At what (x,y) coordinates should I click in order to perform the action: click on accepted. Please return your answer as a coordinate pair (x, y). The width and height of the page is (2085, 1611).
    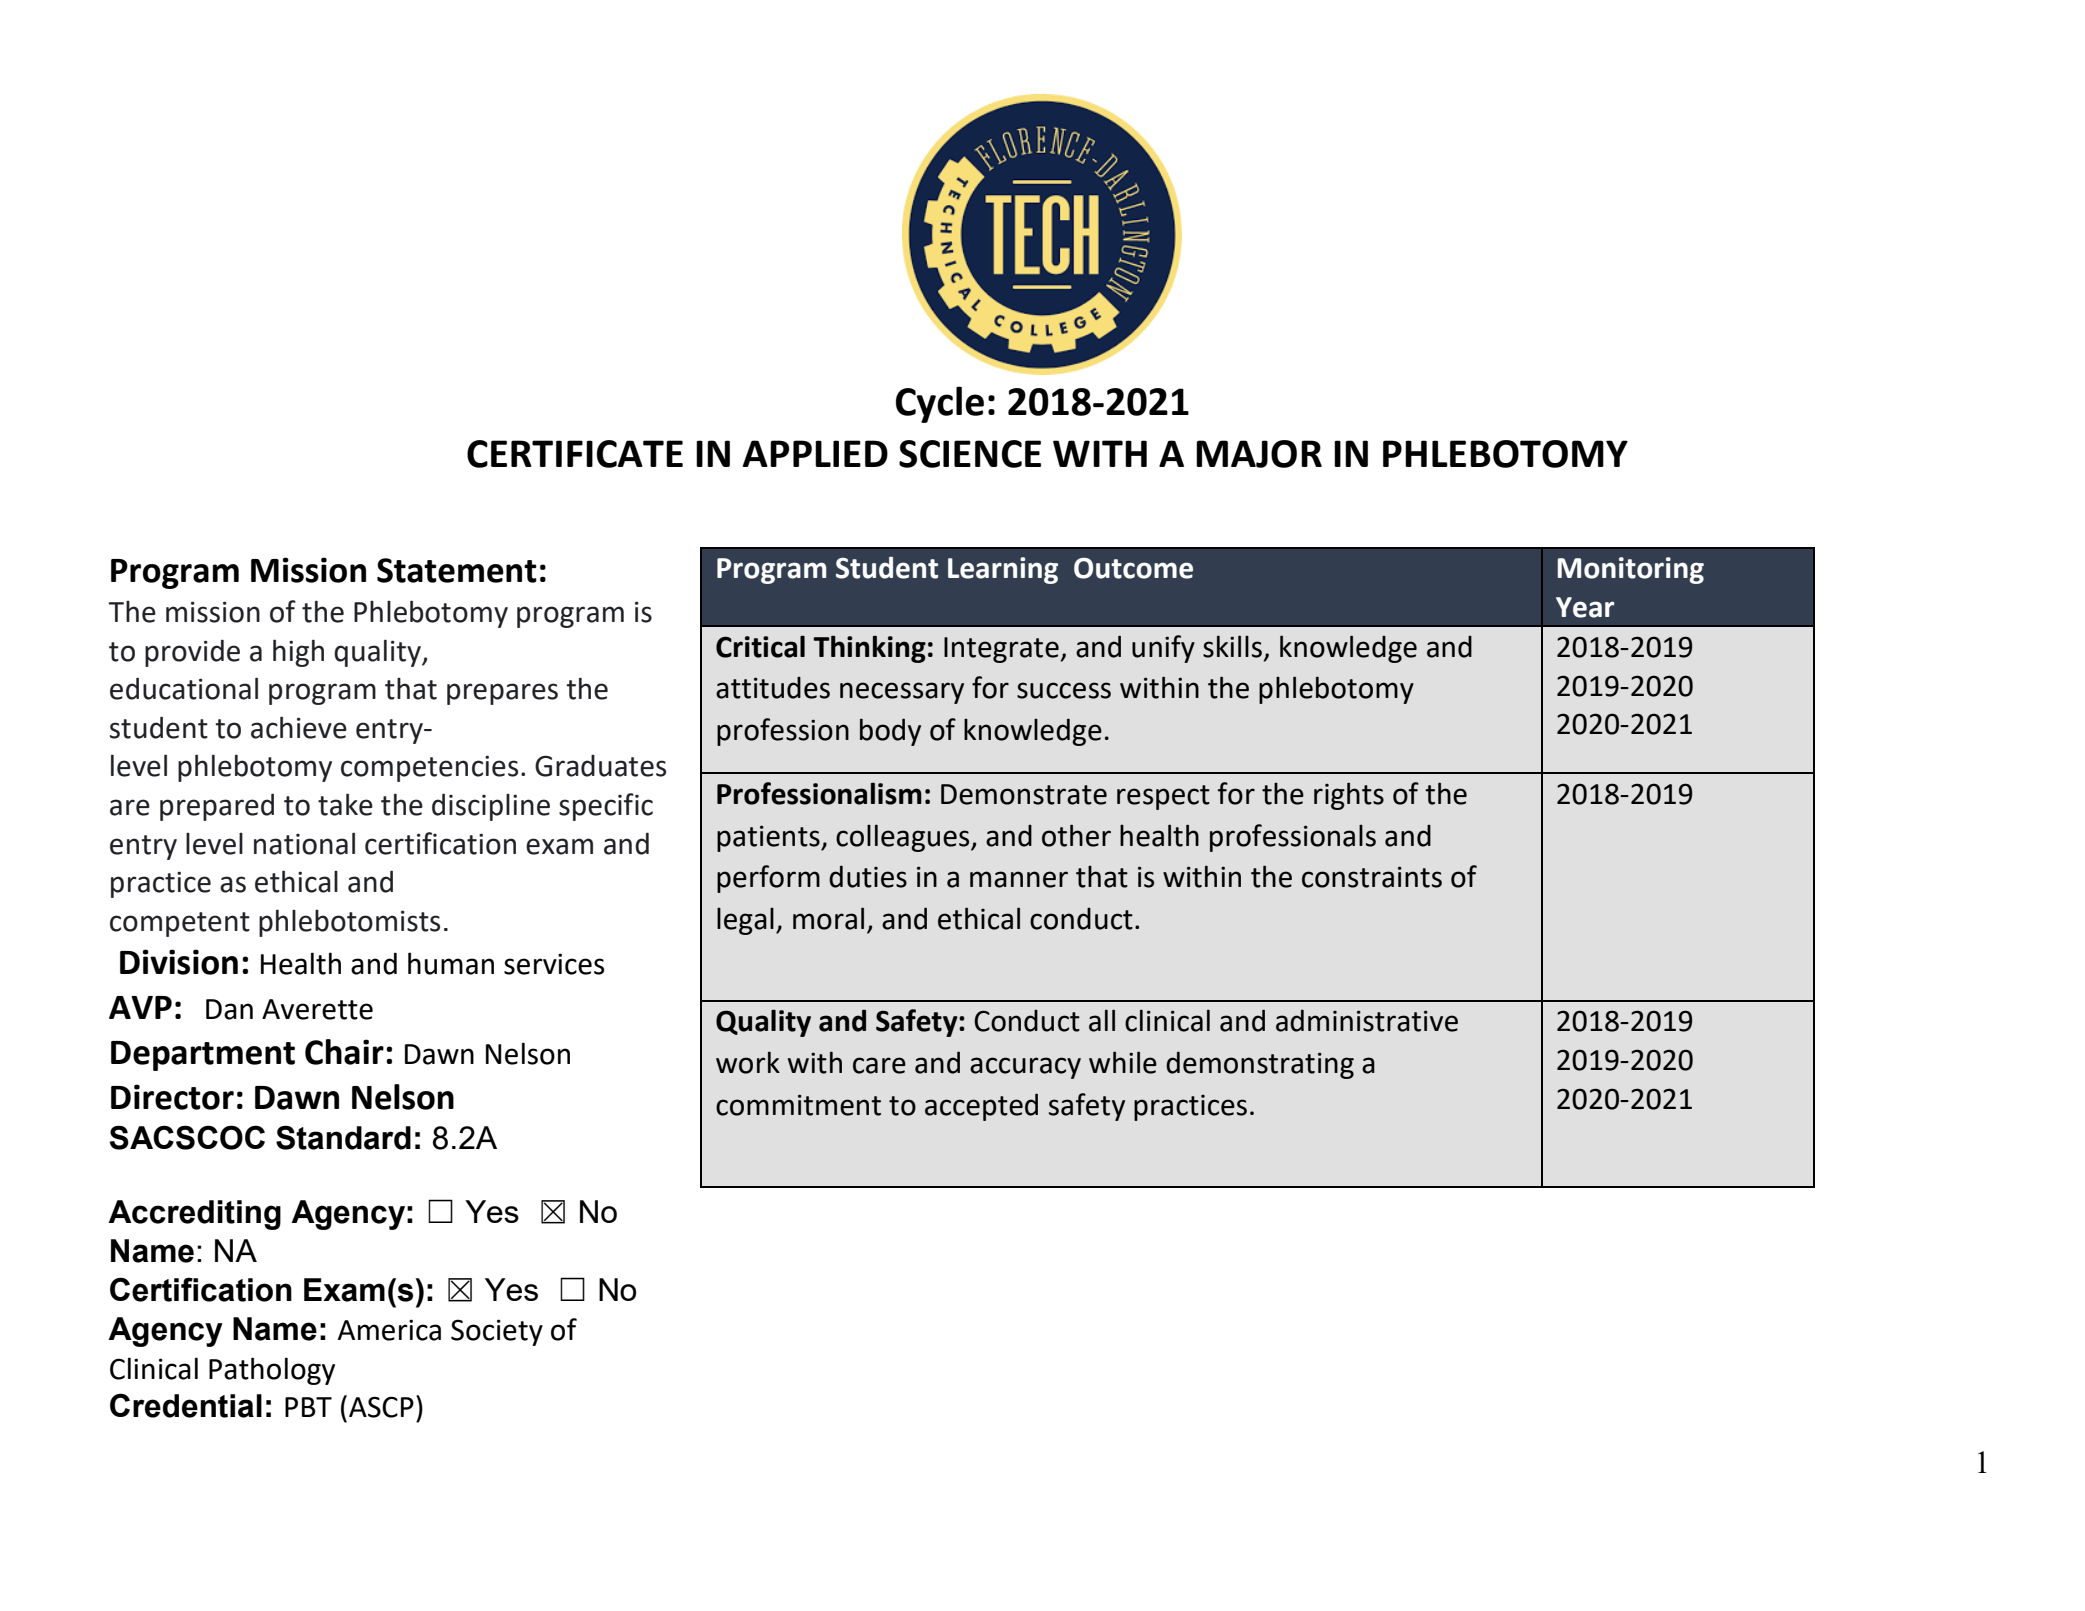
    Looking at the image, I should click on (981, 1107).
